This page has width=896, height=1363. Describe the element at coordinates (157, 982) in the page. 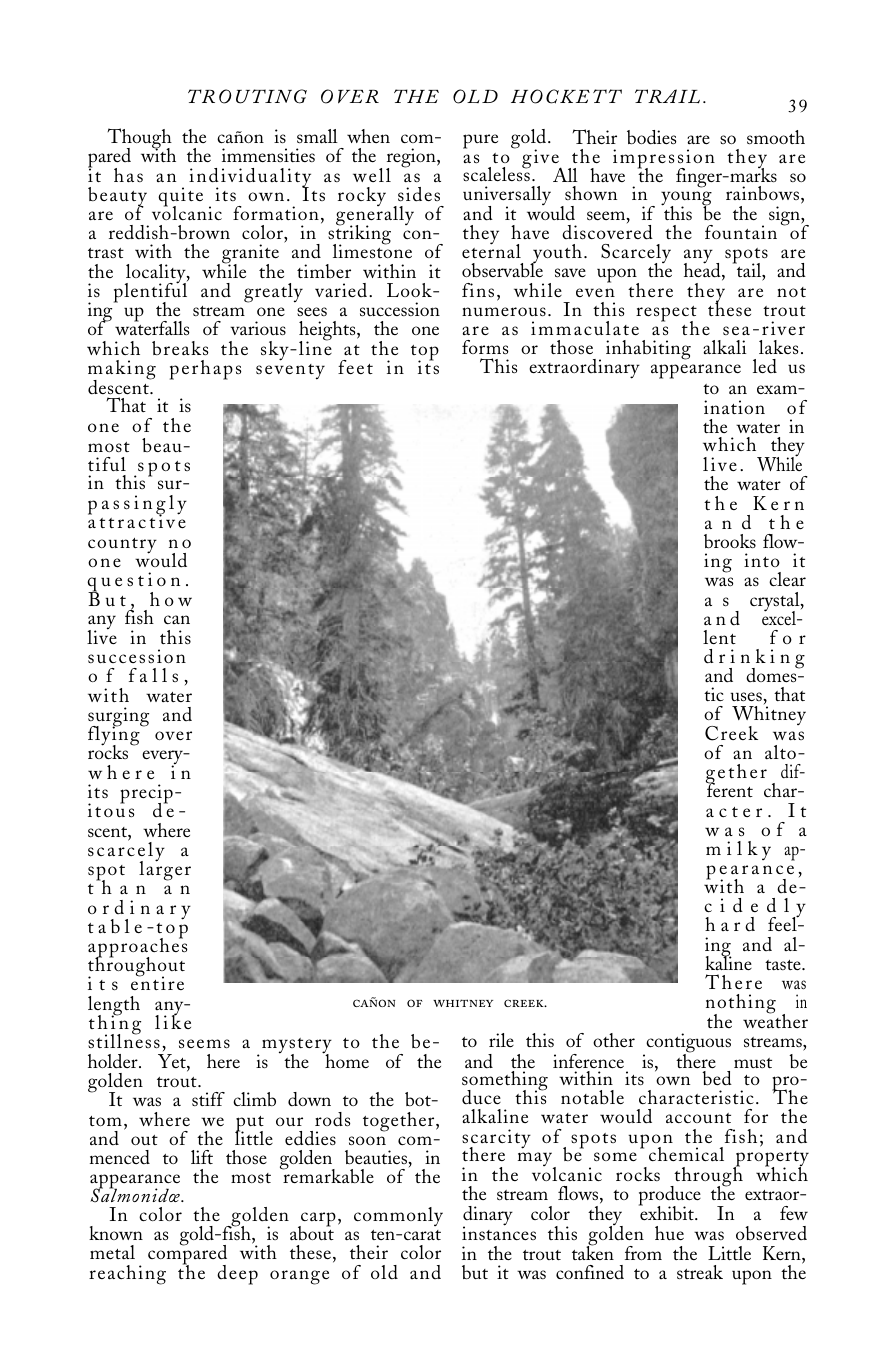

I see `entire` at that location.
